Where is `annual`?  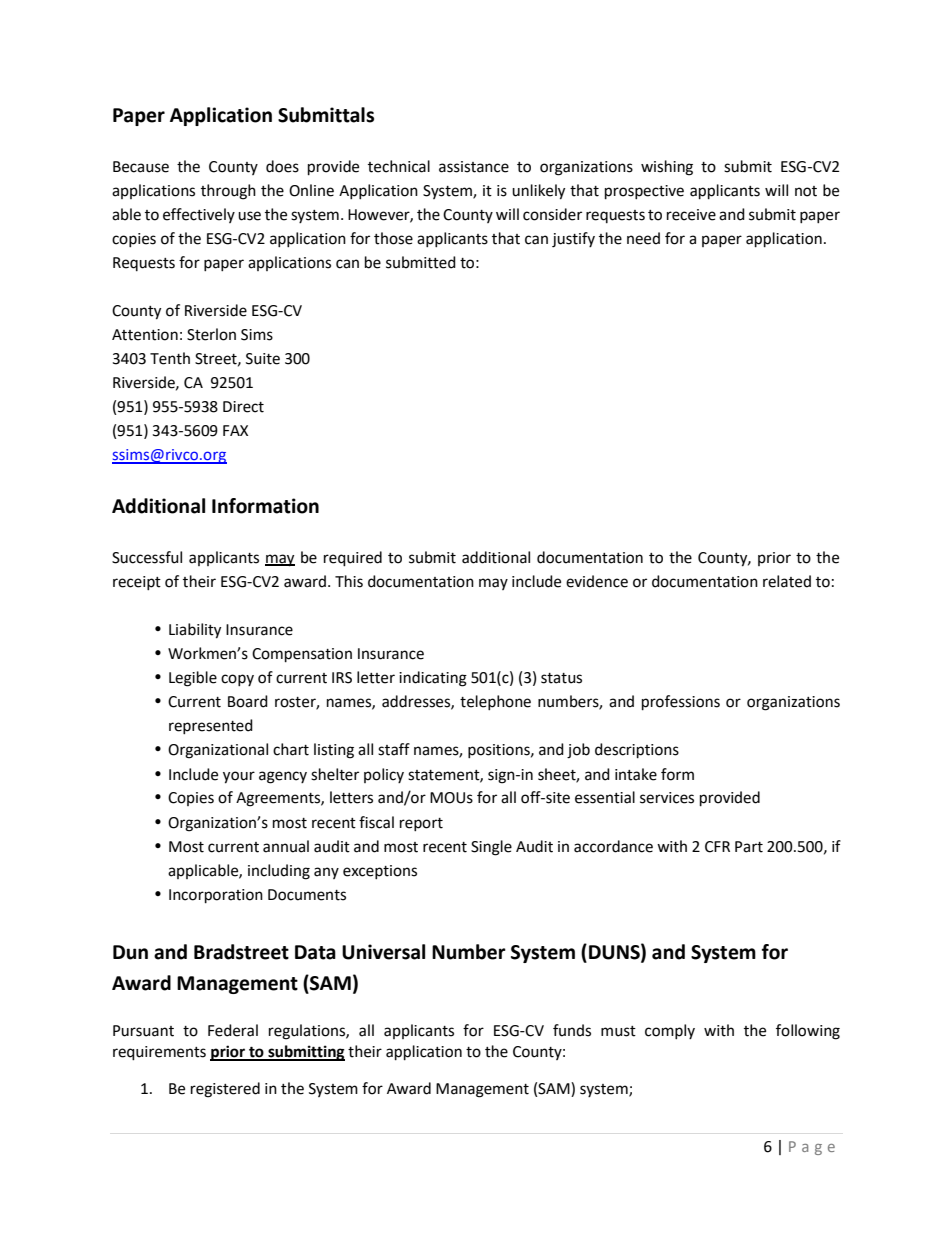
annual is located at coordinates (286, 846).
